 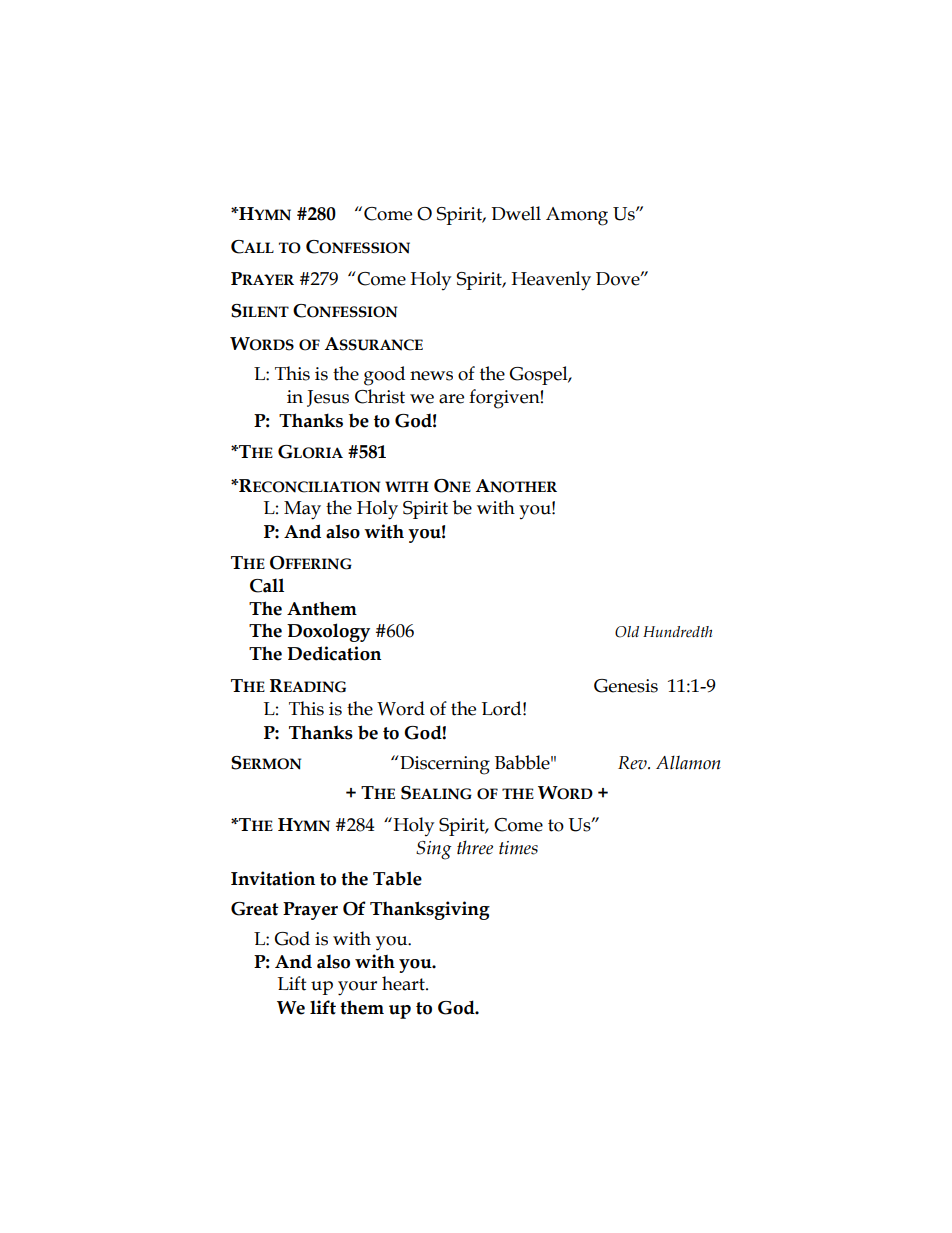 I want to click on heart, so click(x=404, y=983).
